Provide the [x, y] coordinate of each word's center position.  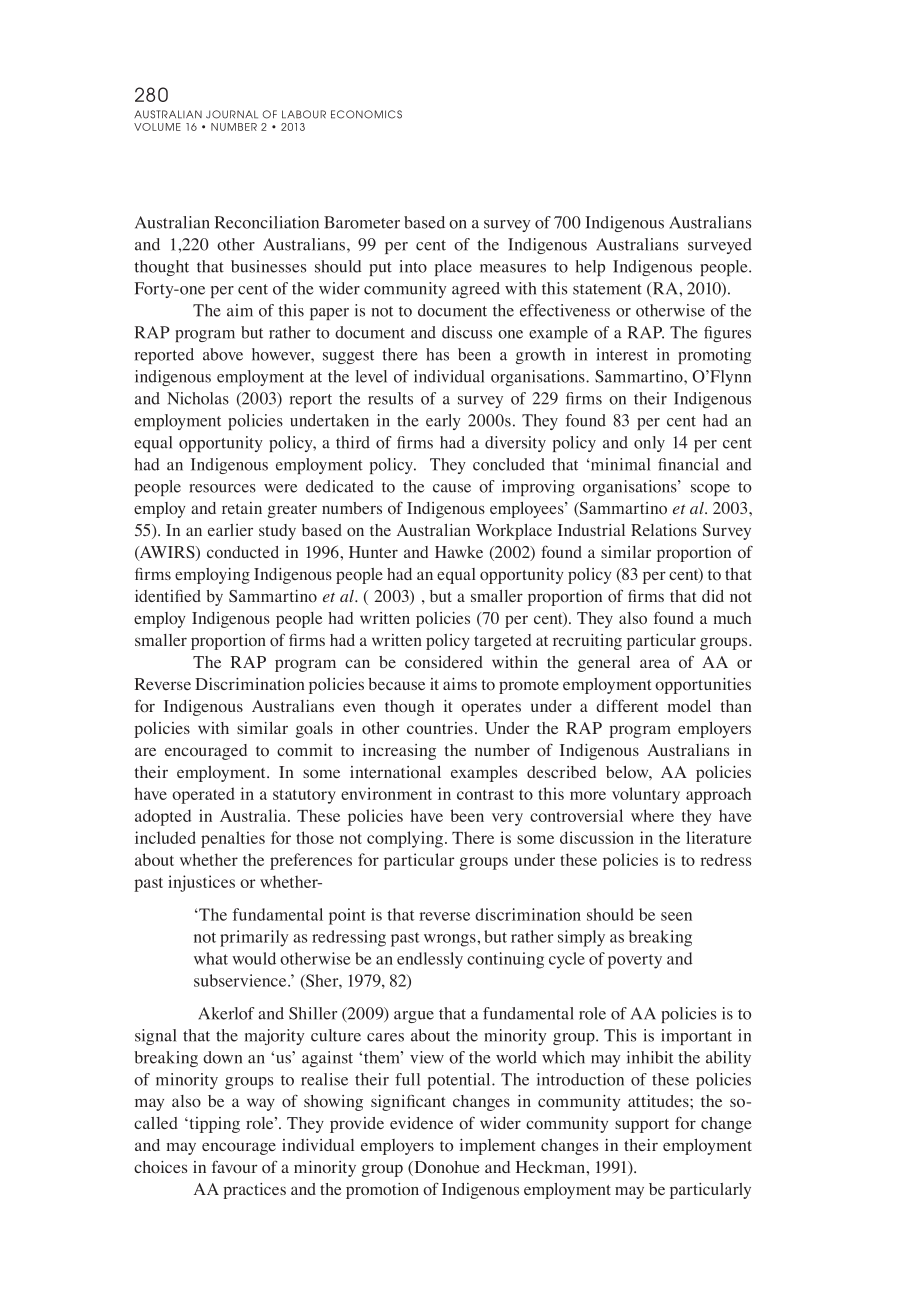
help [590, 268]
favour [235, 1167]
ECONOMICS [366, 114]
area [655, 663]
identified [168, 596]
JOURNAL [232, 114]
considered [444, 662]
